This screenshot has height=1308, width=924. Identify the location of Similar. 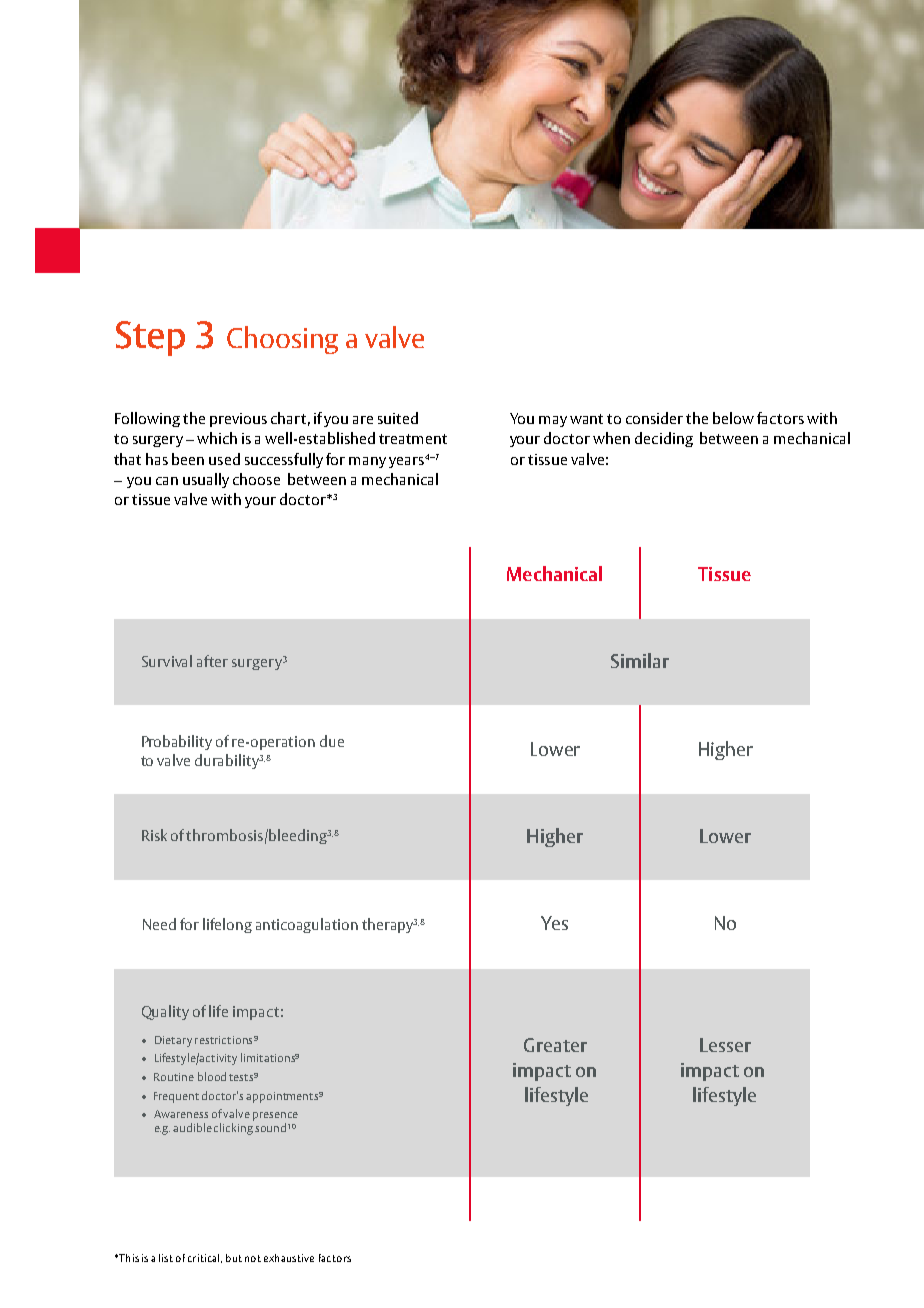
(640, 660).
